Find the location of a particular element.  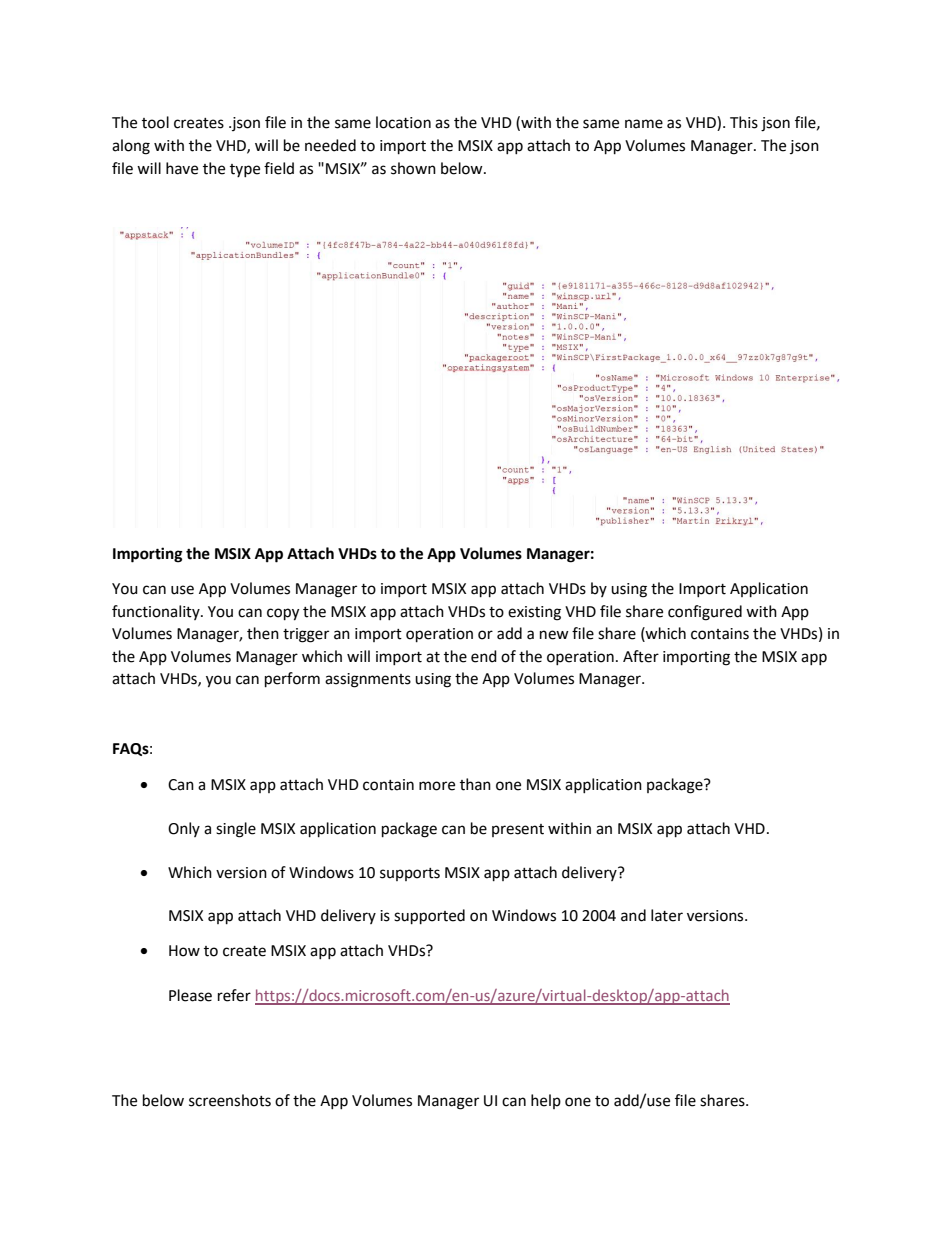

have is located at coordinates (182, 168).
